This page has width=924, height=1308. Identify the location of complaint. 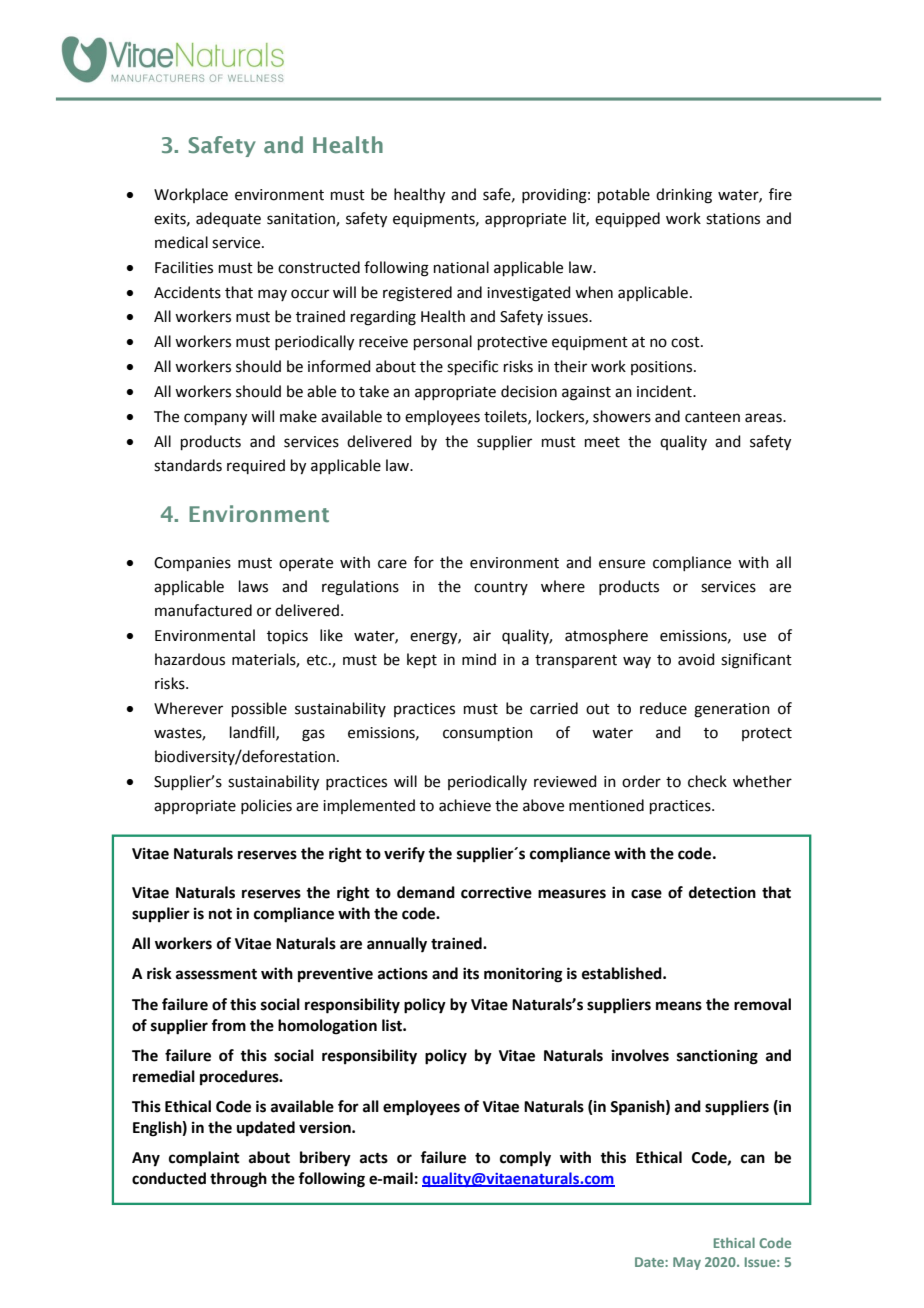
(204, 1159).
